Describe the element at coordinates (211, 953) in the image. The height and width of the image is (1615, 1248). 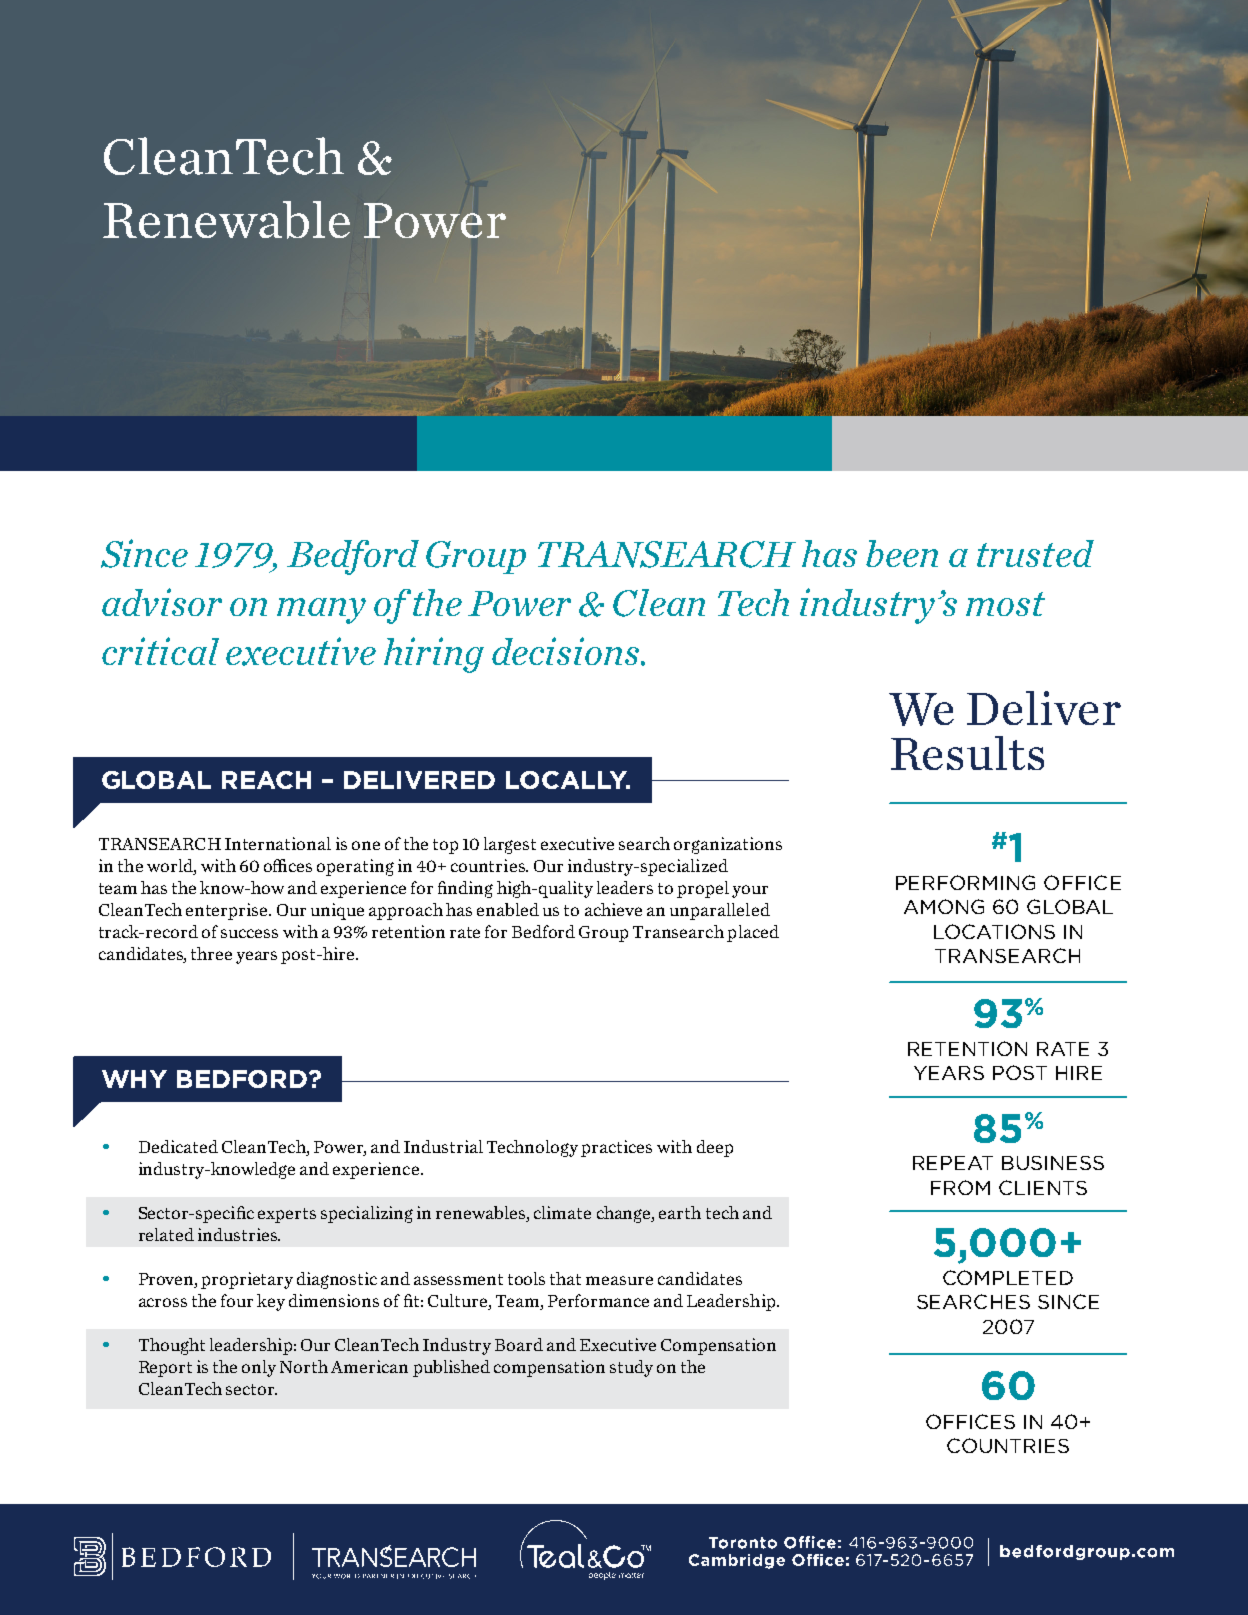
I see `three` at that location.
